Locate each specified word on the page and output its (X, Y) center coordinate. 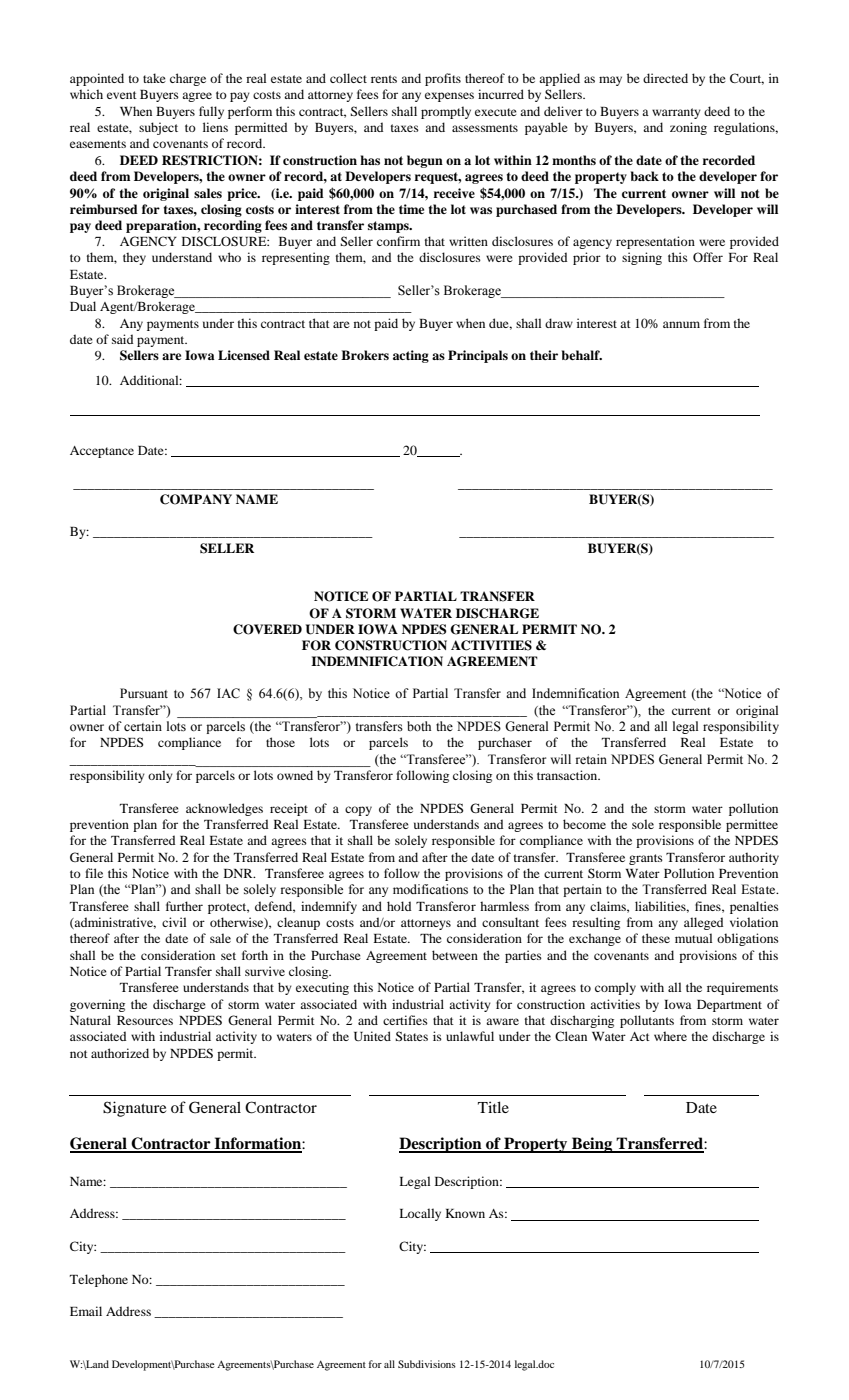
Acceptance (102, 452)
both (419, 726)
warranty (676, 113)
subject (158, 128)
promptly (446, 112)
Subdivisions (427, 1364)
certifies (405, 1020)
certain (143, 726)
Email (86, 1311)
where (670, 1036)
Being (592, 1145)
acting (411, 356)
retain (591, 759)
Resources (145, 1020)
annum (681, 324)
